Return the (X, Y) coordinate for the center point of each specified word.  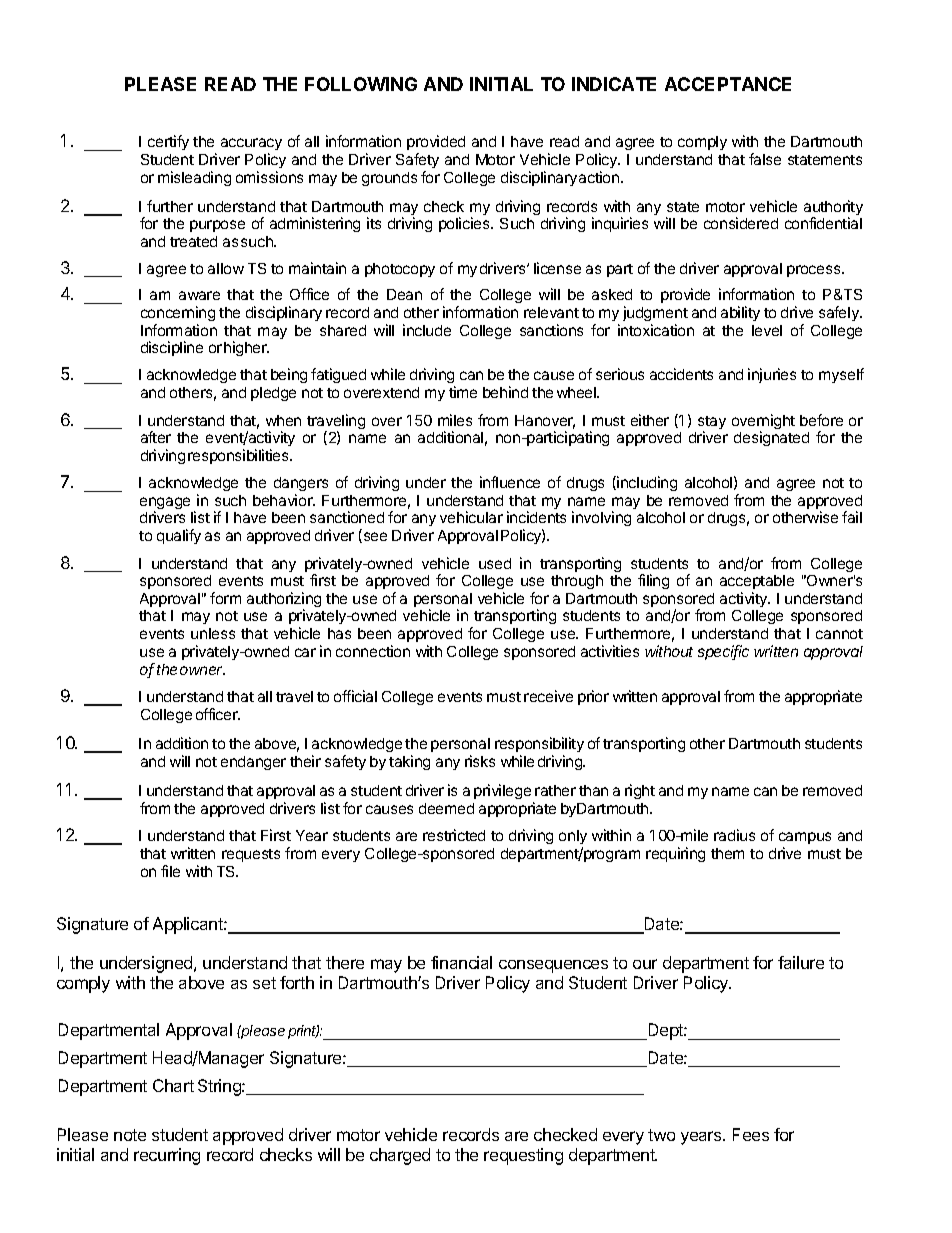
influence (510, 482)
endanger (253, 763)
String (220, 1087)
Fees (751, 1134)
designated (771, 438)
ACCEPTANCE (728, 84)
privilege (502, 791)
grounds (389, 179)
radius (734, 835)
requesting (523, 1156)
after (156, 437)
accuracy (251, 146)
